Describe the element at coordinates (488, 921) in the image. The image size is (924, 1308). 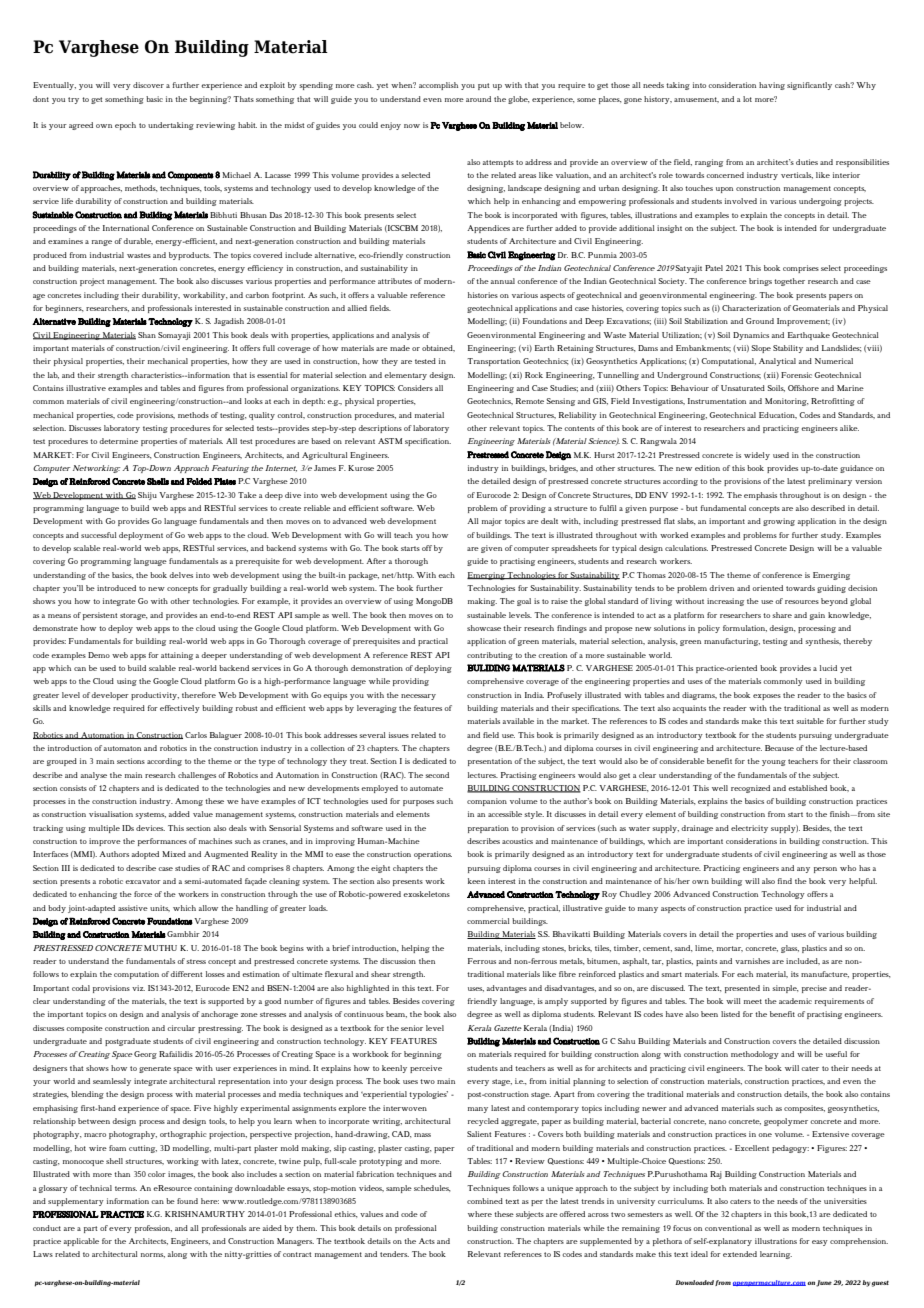
I see `commercial` at that location.
